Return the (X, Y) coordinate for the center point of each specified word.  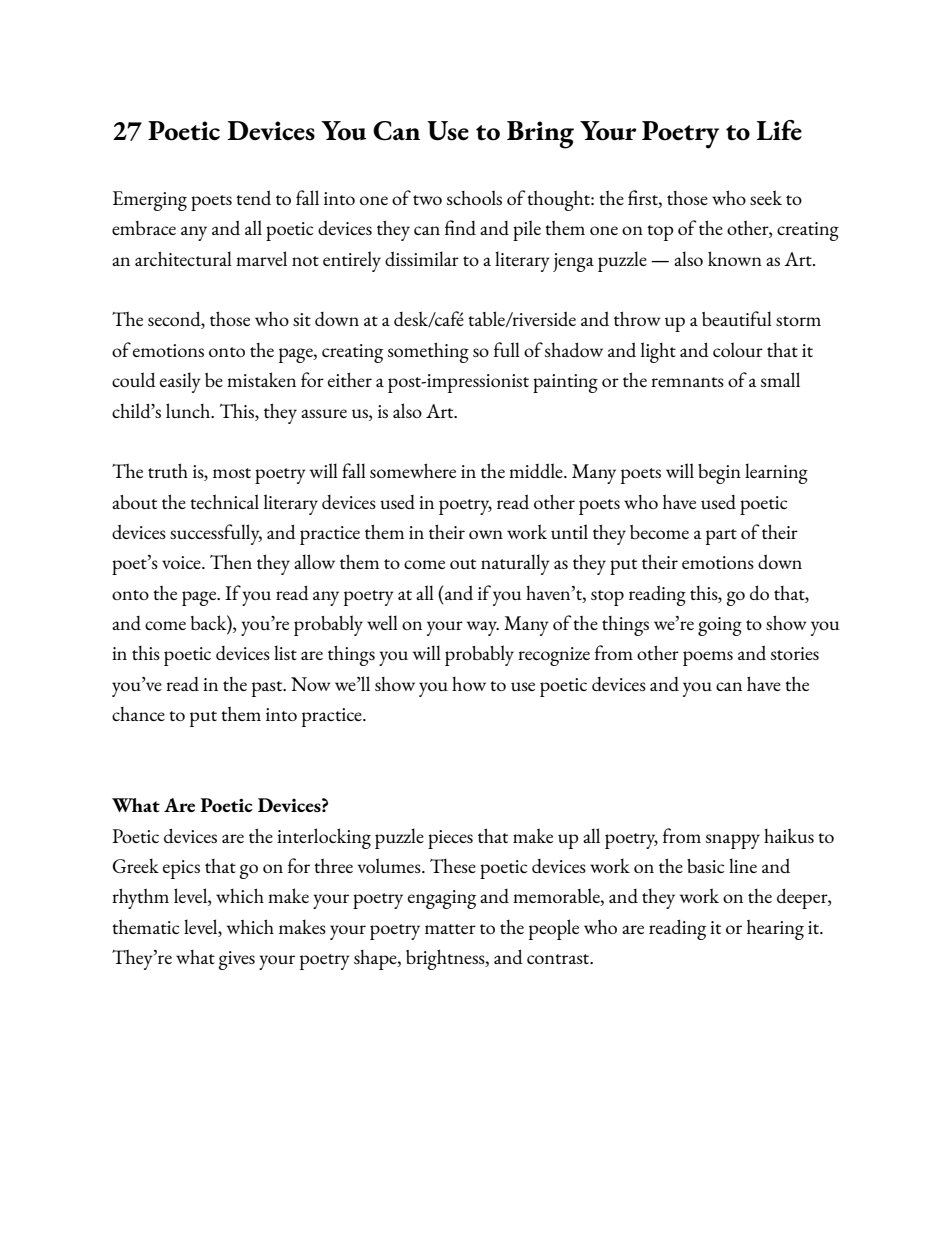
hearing (775, 930)
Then (231, 562)
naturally (515, 564)
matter (450, 929)
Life (779, 130)
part (721, 537)
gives (236, 960)
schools (474, 197)
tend (253, 197)
